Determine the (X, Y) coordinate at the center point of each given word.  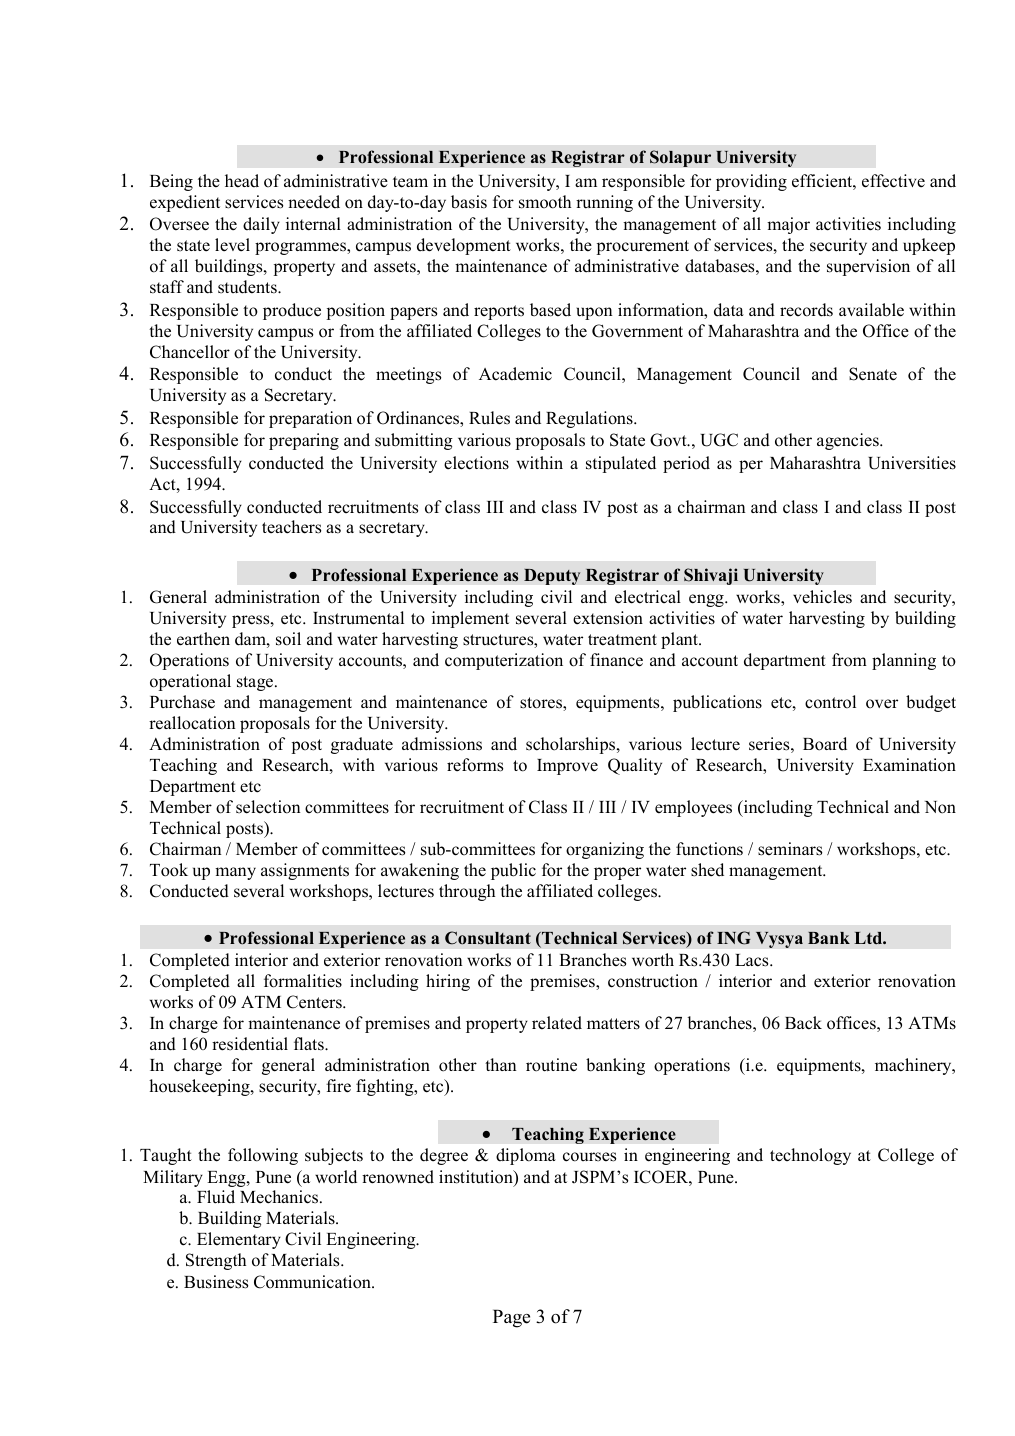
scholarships (572, 745)
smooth (545, 202)
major (788, 225)
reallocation (192, 723)
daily (261, 225)
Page (511, 1318)
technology (810, 1156)
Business (216, 1282)
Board (825, 744)
